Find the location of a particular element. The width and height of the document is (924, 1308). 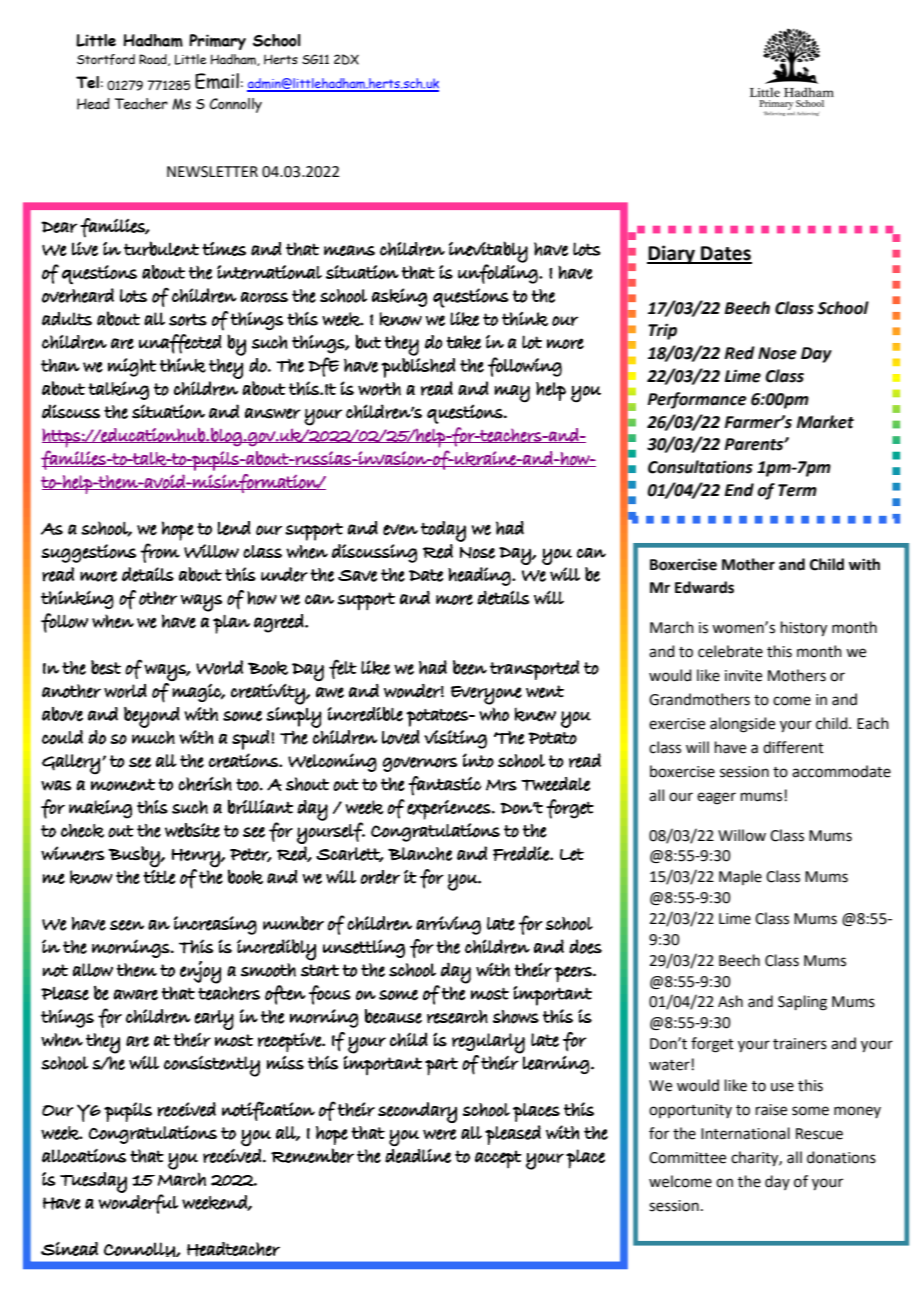

title is located at coordinates (159, 877).
